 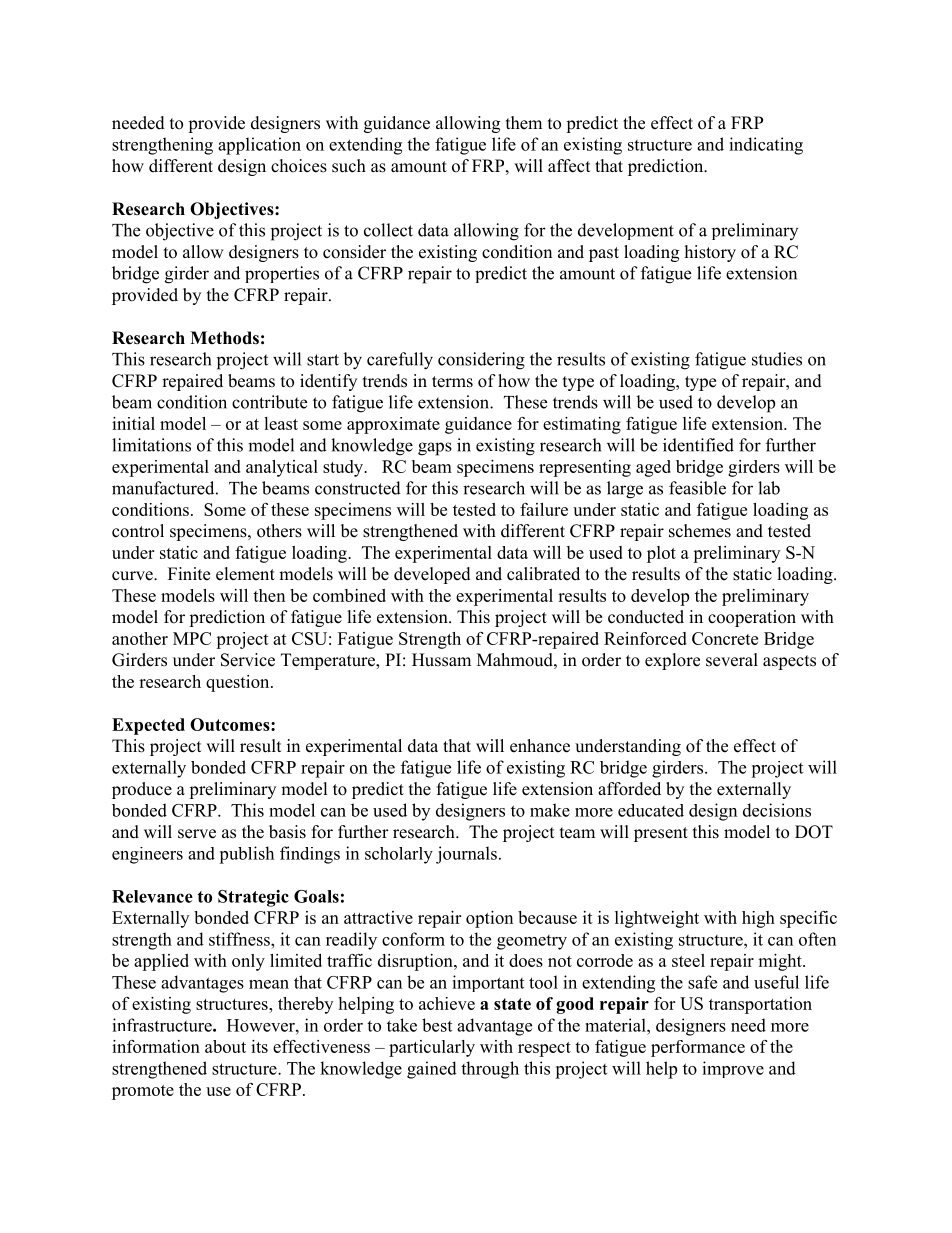 What do you see at coordinates (225, 1046) in the screenshot?
I see `about` at bounding box center [225, 1046].
